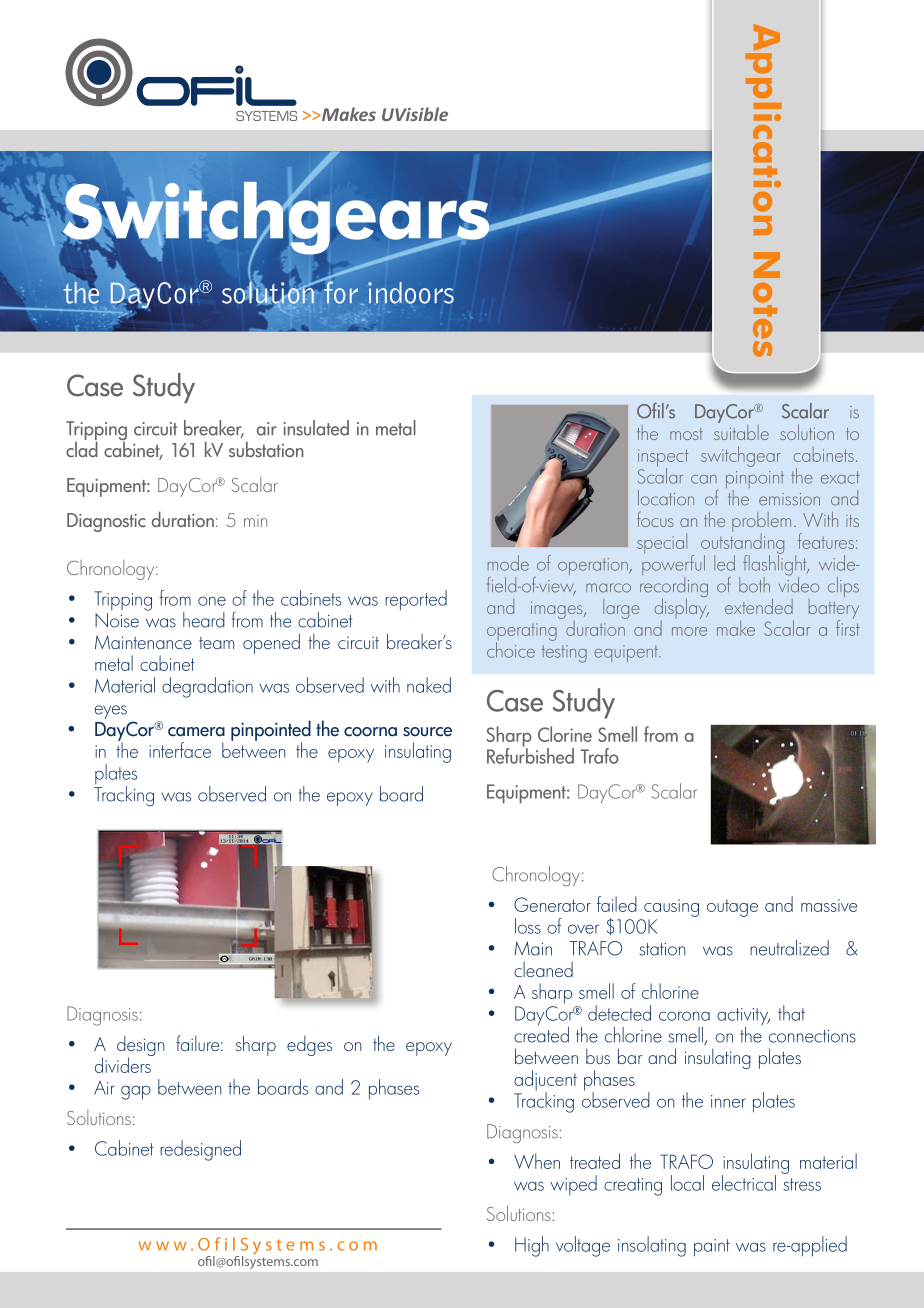 The width and height of the screenshot is (924, 1308). I want to click on suitable, so click(741, 431).
